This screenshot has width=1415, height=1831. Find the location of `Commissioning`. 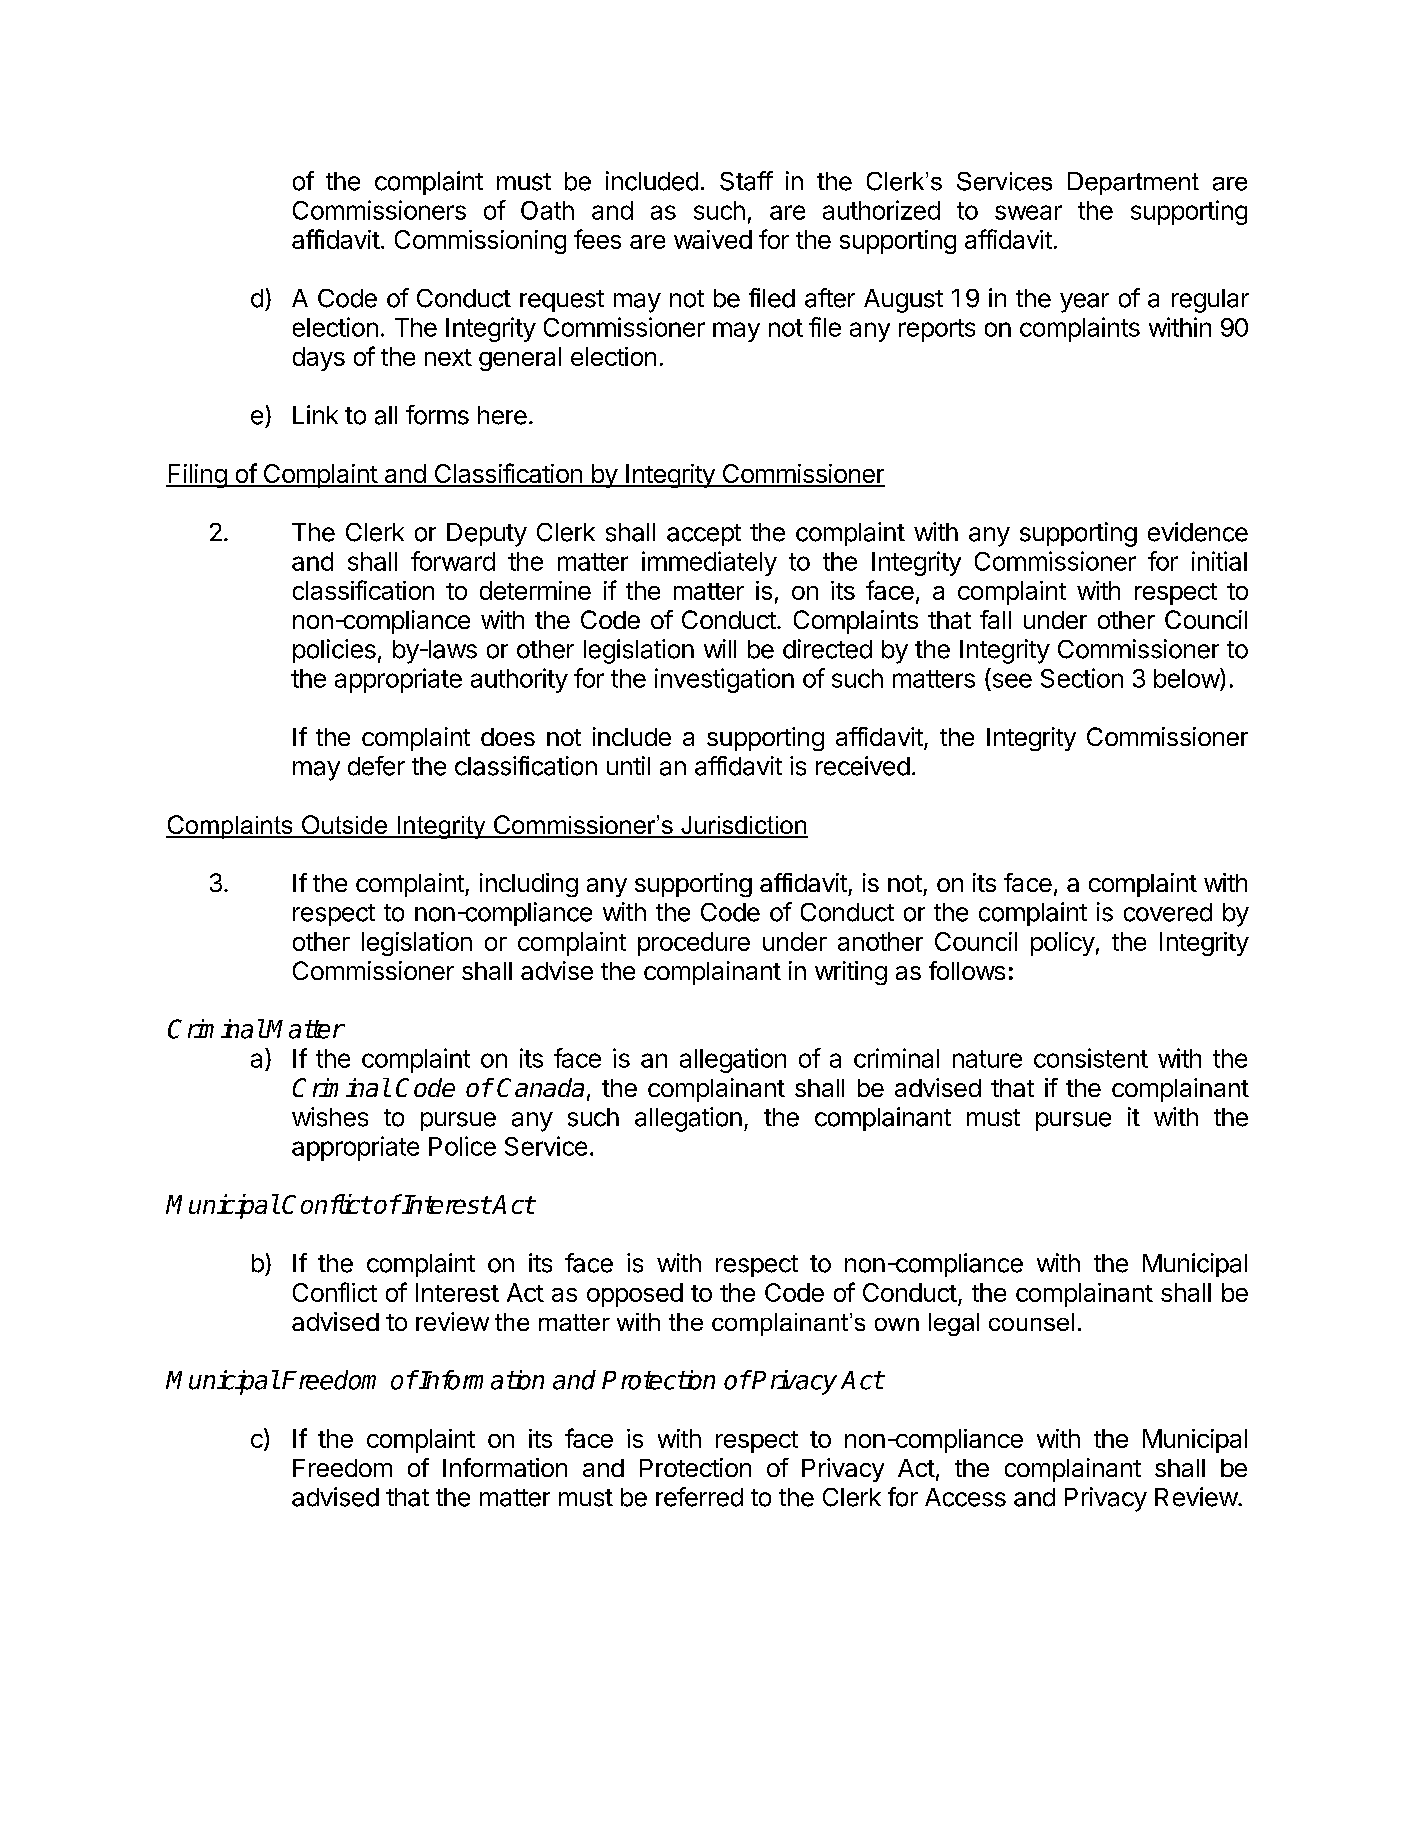

Commissioning is located at coordinates (480, 242).
